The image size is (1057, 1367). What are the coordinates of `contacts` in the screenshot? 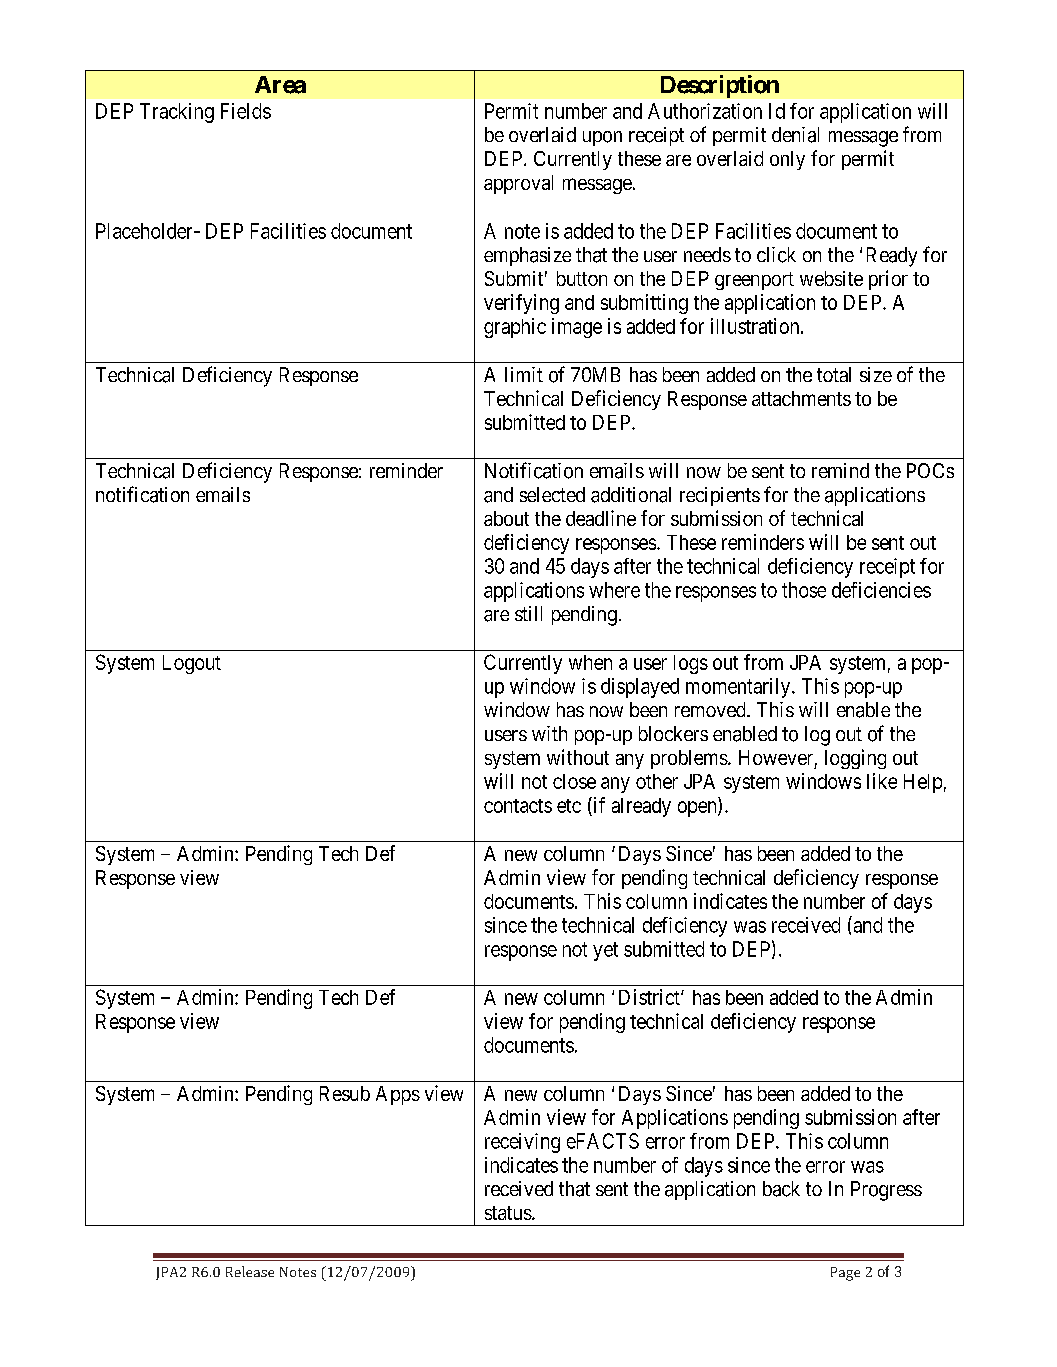 It's located at (518, 806).
